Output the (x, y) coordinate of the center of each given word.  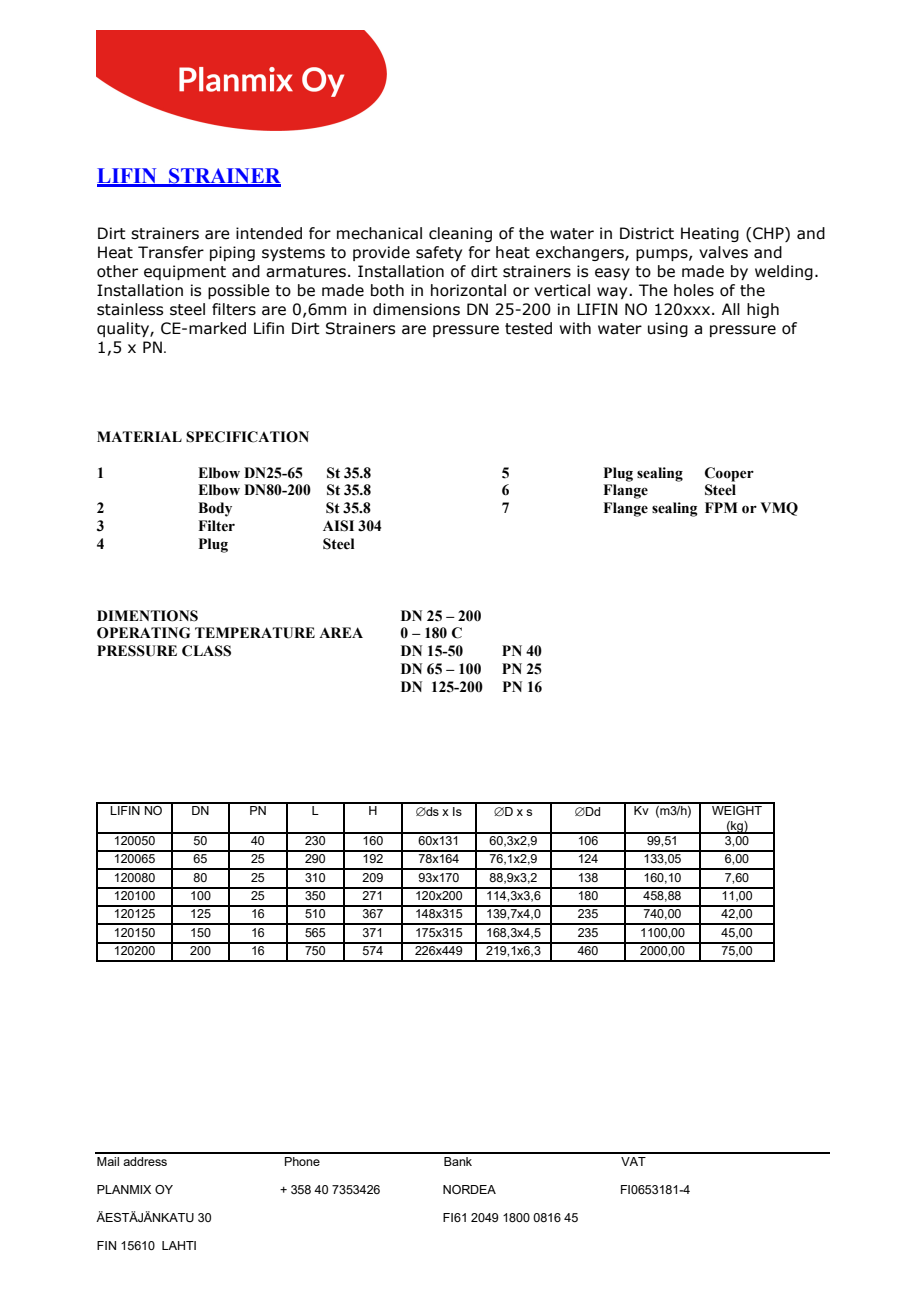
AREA (341, 632)
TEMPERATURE (255, 633)
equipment (185, 272)
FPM (721, 507)
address (145, 1161)
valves (723, 252)
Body (215, 509)
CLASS (206, 651)
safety (439, 253)
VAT (633, 1161)
